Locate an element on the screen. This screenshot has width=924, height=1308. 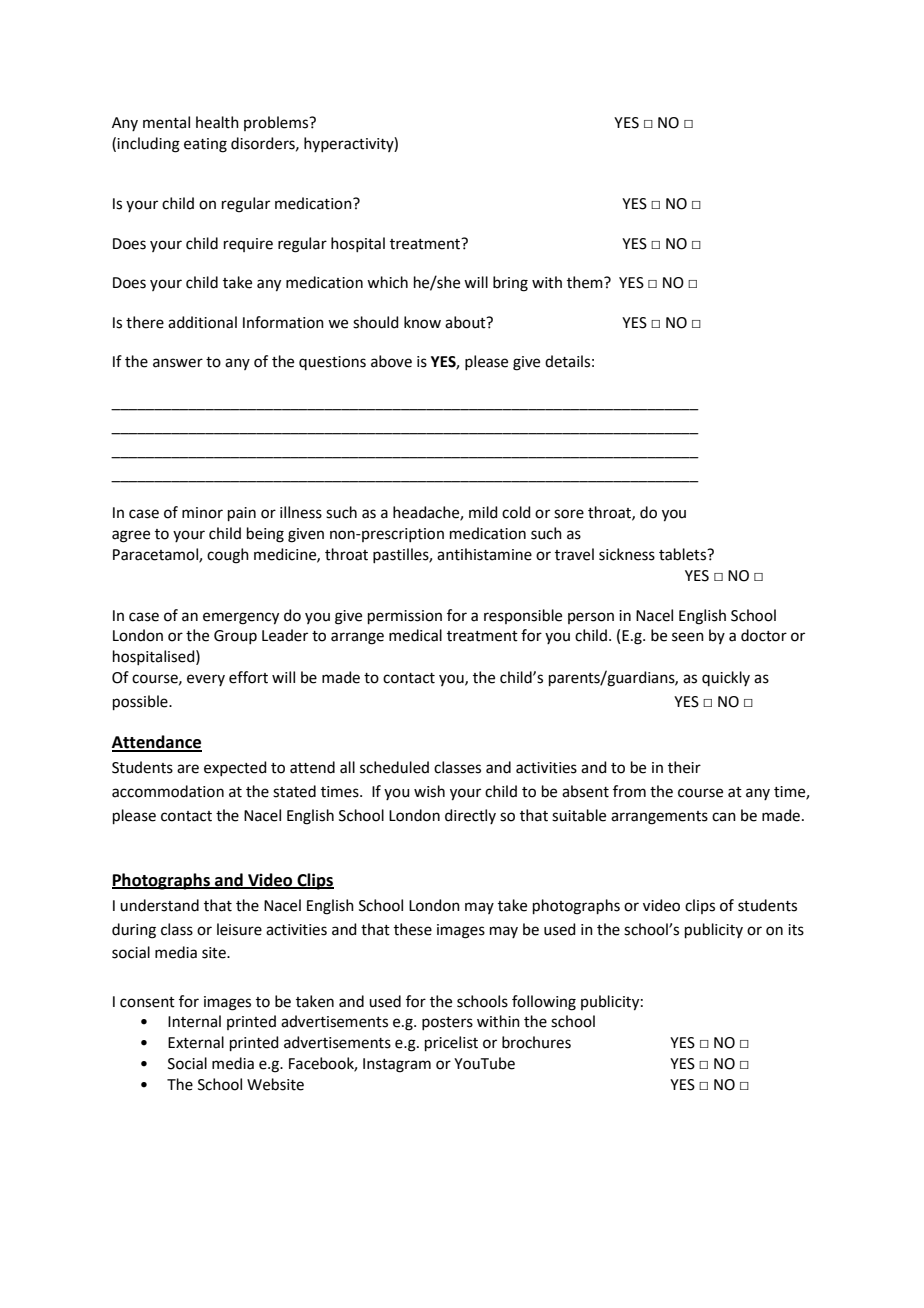
External is located at coordinates (196, 1042).
